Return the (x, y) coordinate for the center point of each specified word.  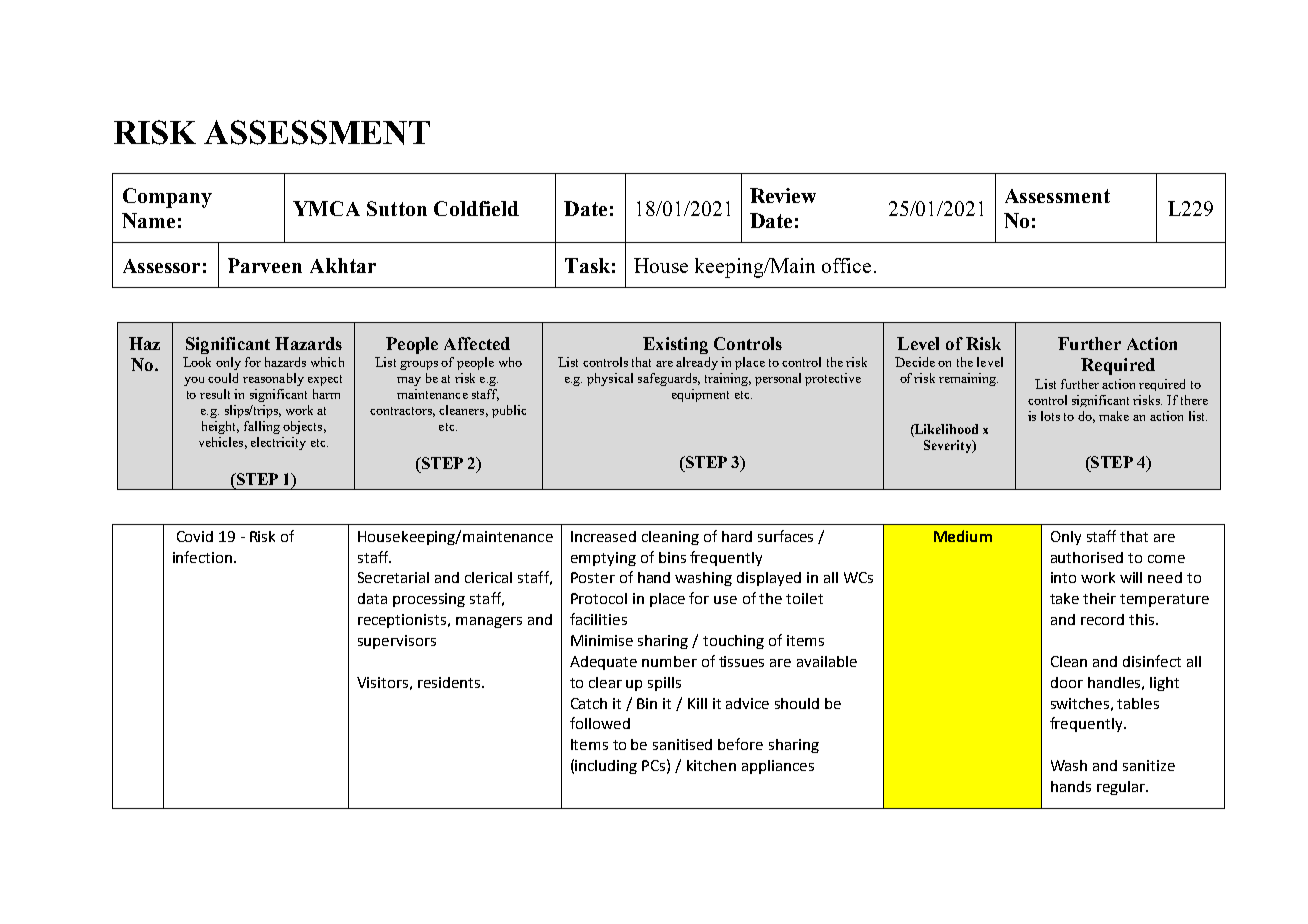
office (846, 265)
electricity (278, 443)
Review (783, 195)
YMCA (326, 208)
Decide (915, 362)
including (606, 767)
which (327, 362)
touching (733, 642)
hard (737, 536)
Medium (963, 536)
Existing (675, 345)
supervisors (397, 642)
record (1102, 619)
